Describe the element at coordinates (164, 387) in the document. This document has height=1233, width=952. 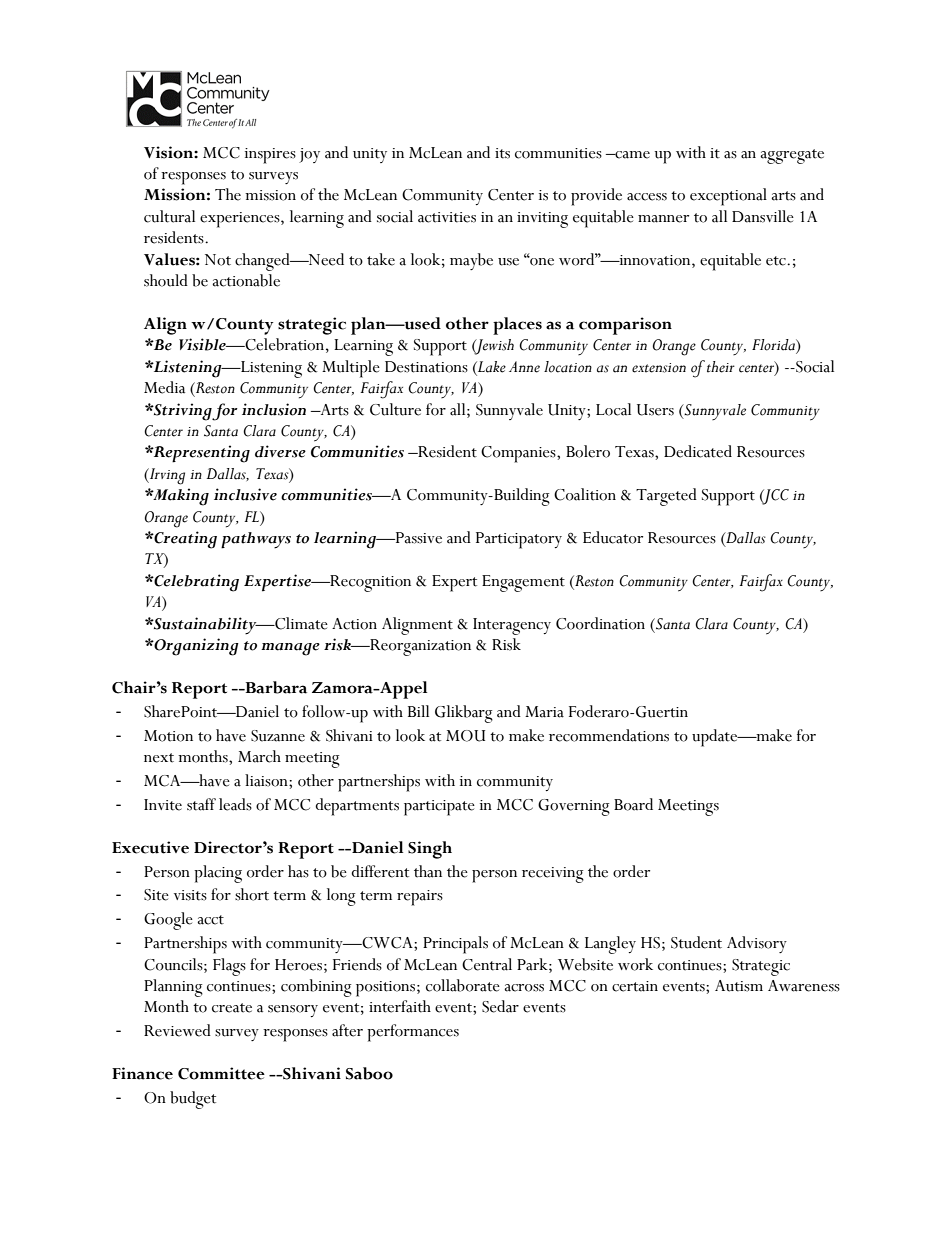
I see `Media` at that location.
